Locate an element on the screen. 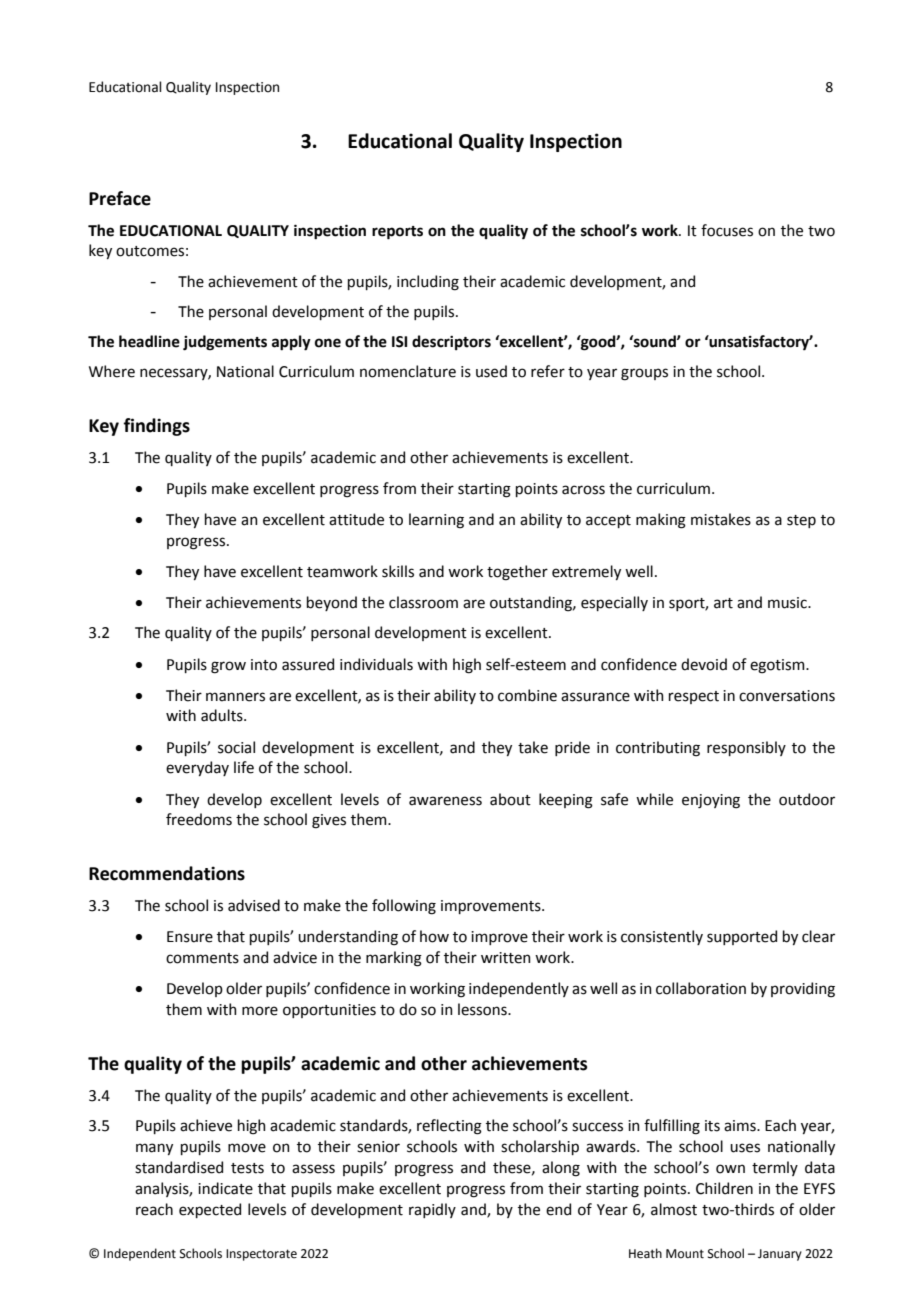  following is located at coordinates (404, 907).
